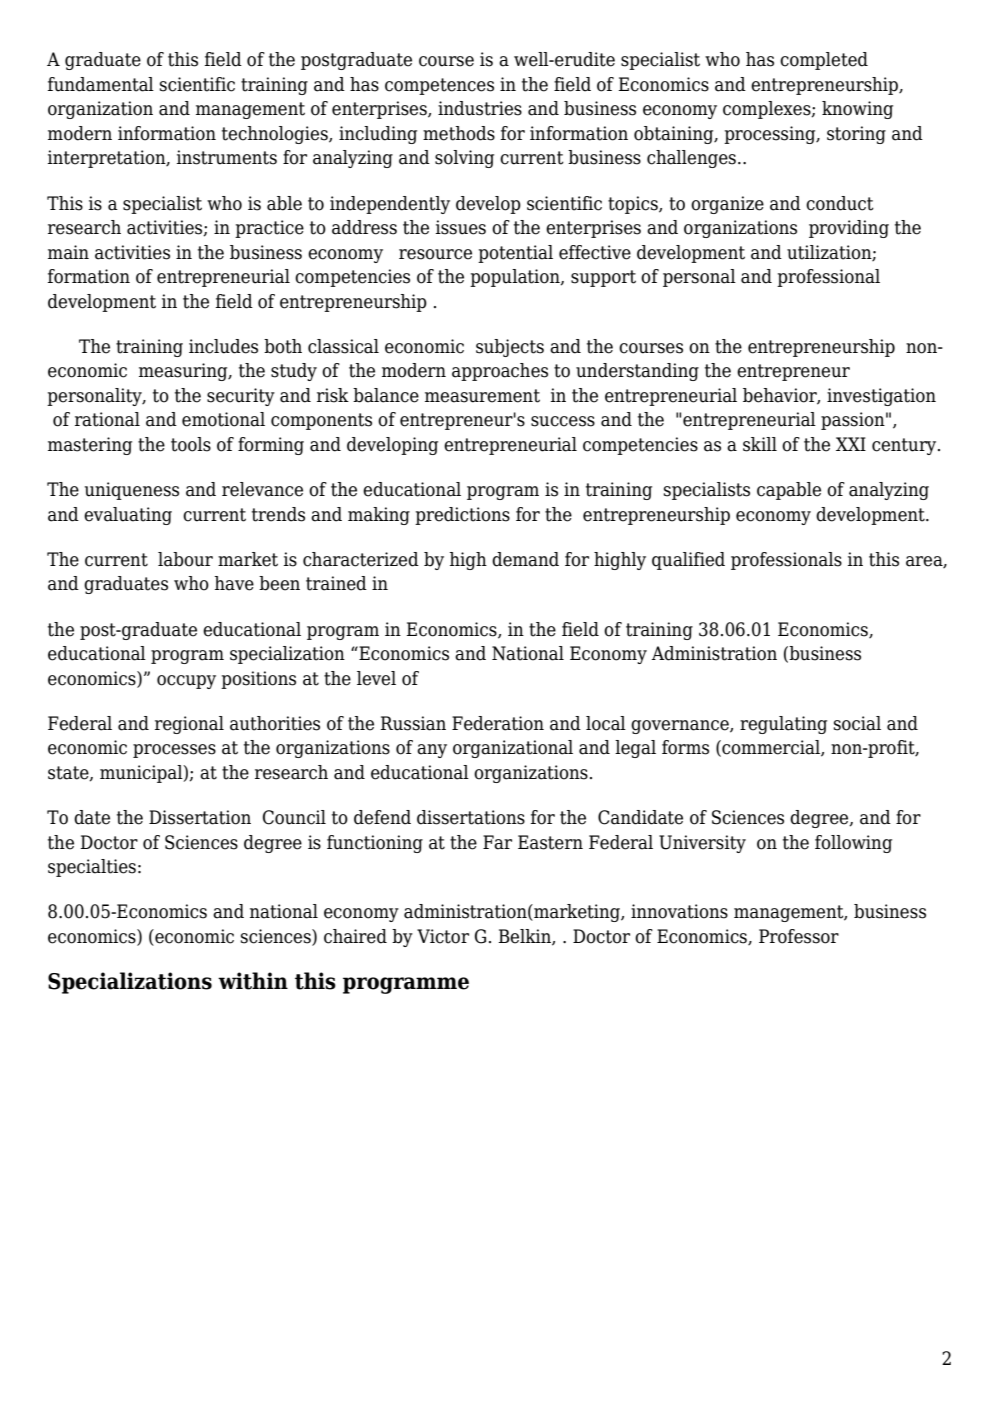 Image resolution: width=1000 pixels, height=1414 pixels. I want to click on Professor, so click(799, 936).
